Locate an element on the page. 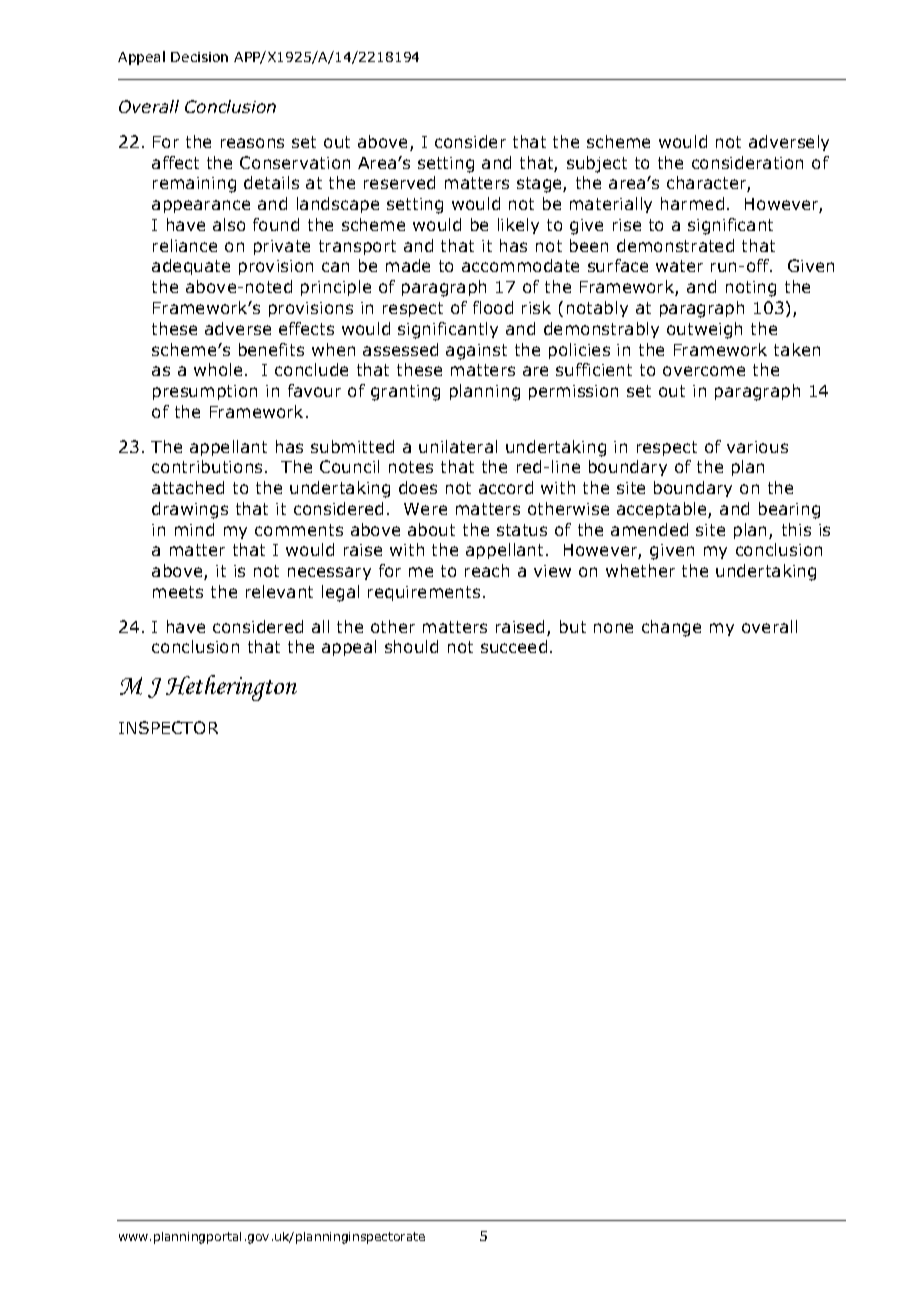  attached is located at coordinates (188, 487).
